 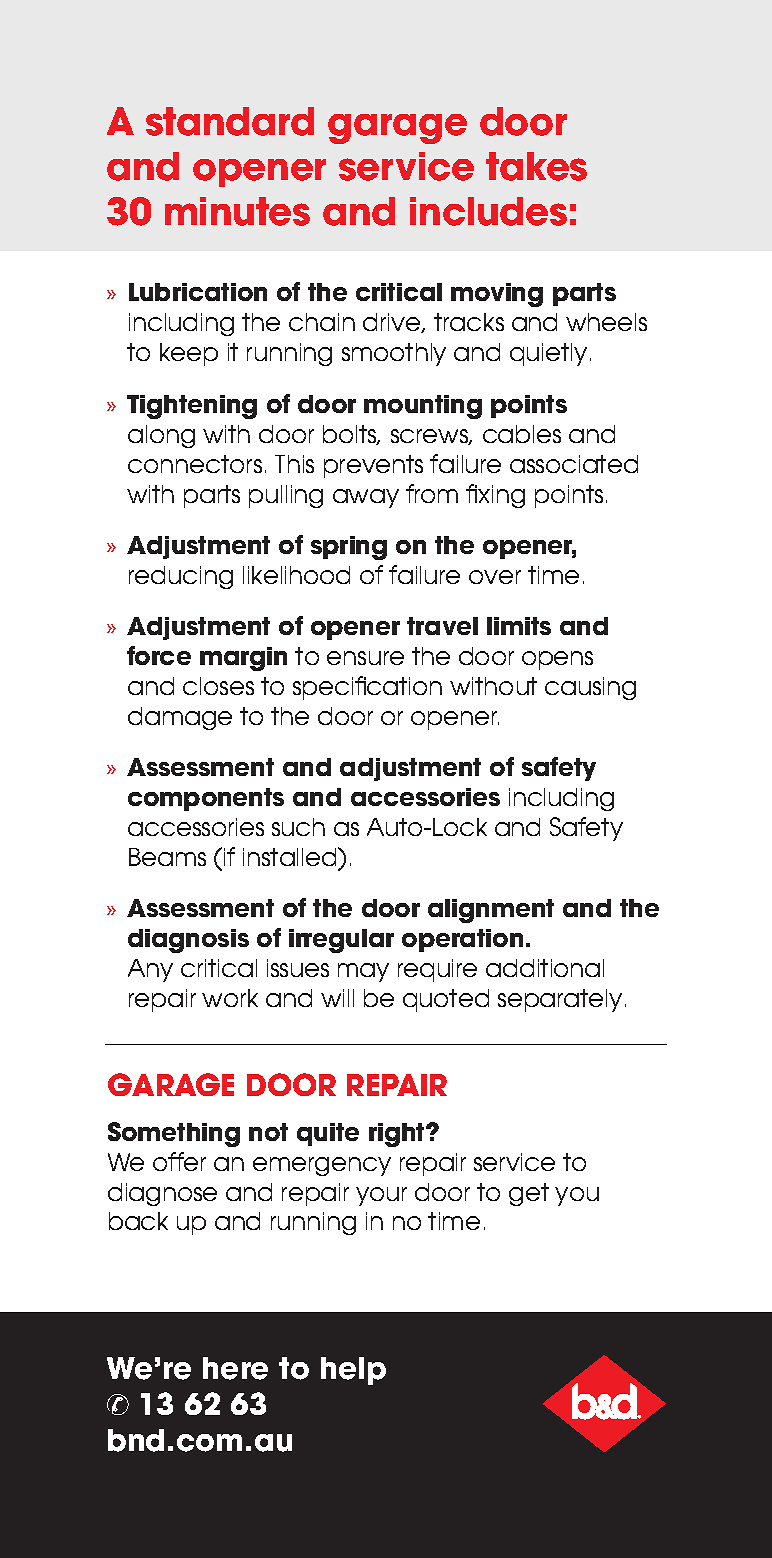 I want to click on work, so click(x=230, y=998).
